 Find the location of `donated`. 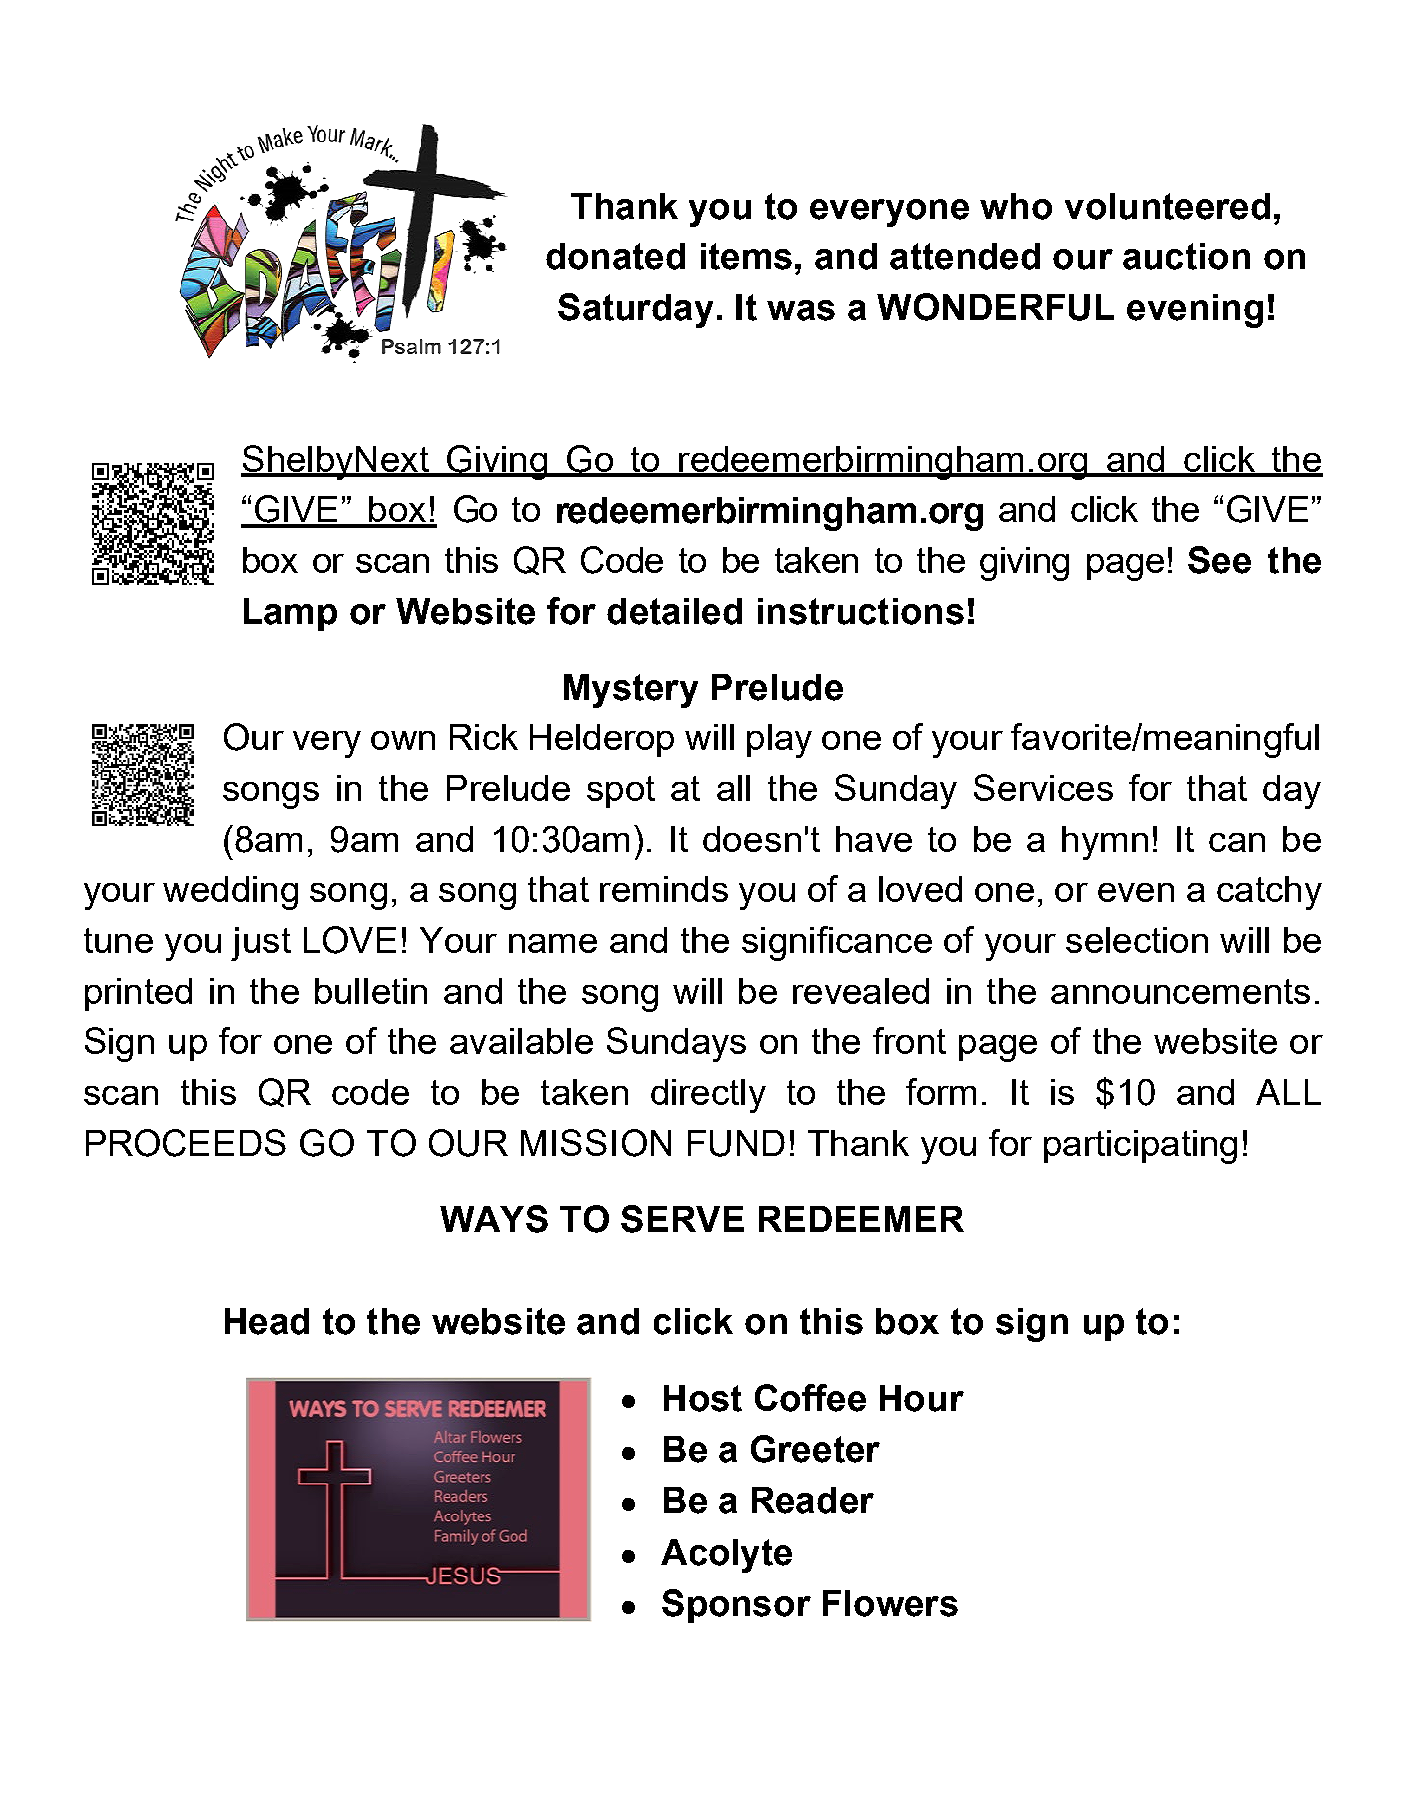

donated is located at coordinates (615, 256).
